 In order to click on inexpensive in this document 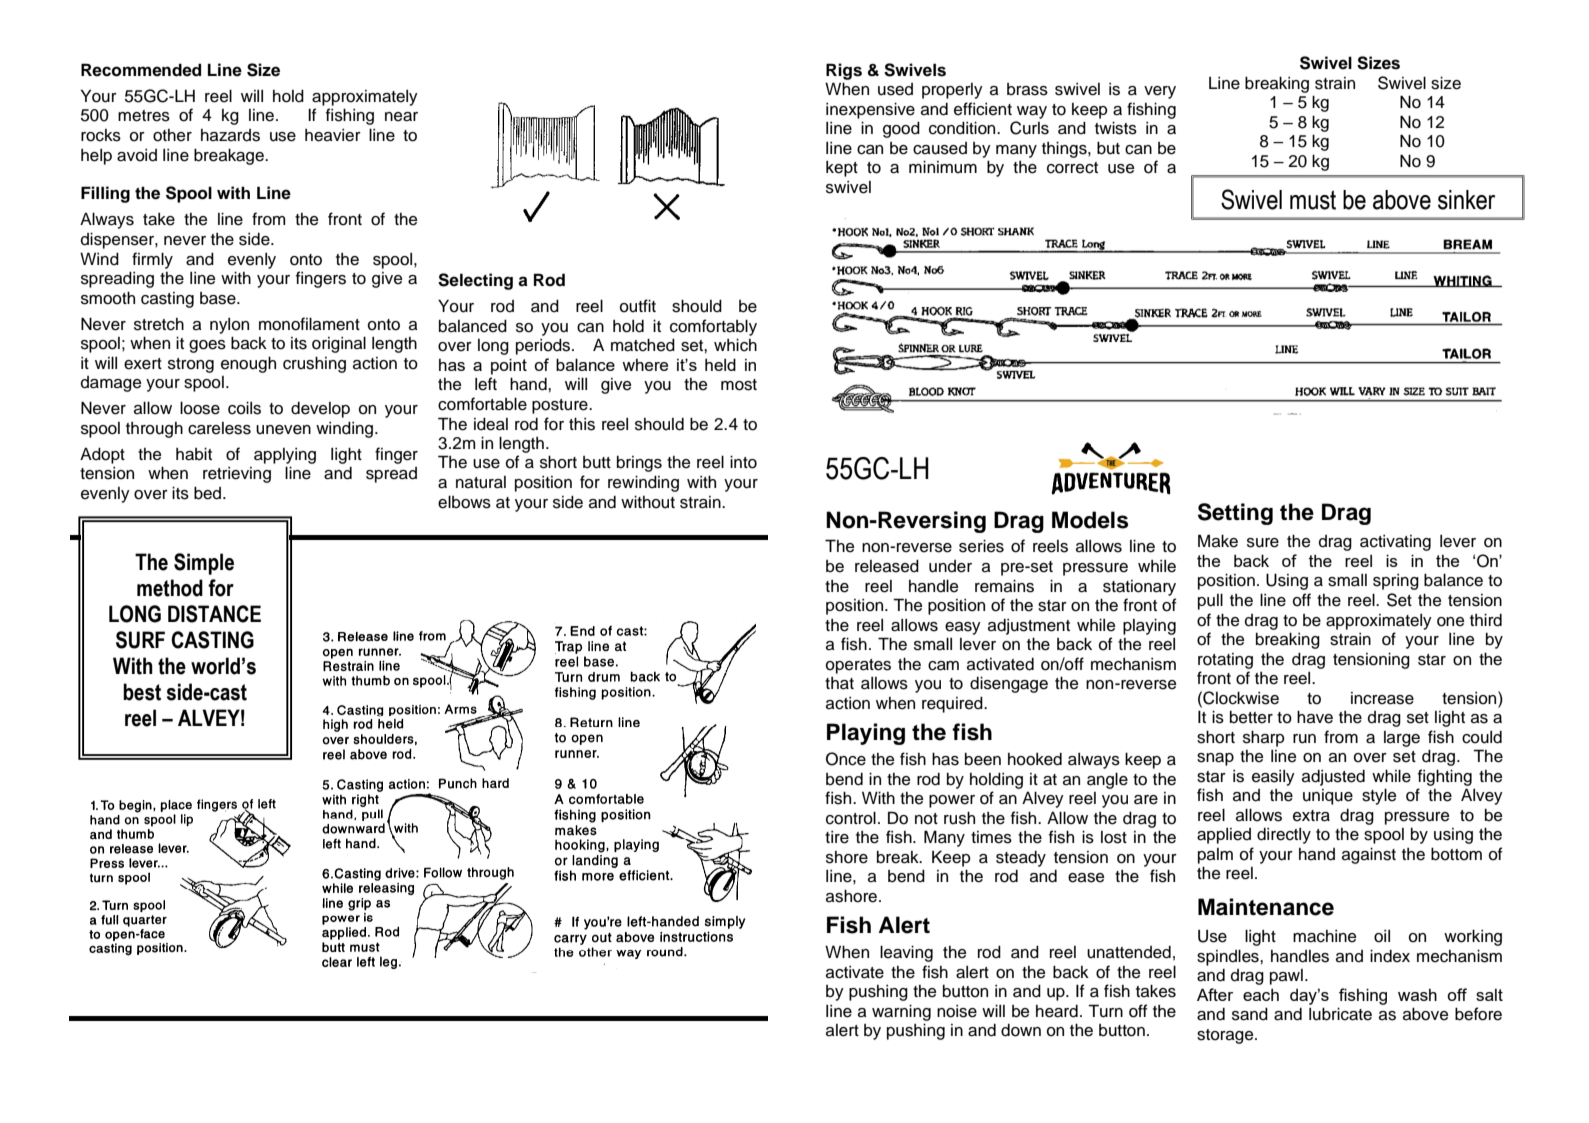, I will do `click(870, 110)`.
